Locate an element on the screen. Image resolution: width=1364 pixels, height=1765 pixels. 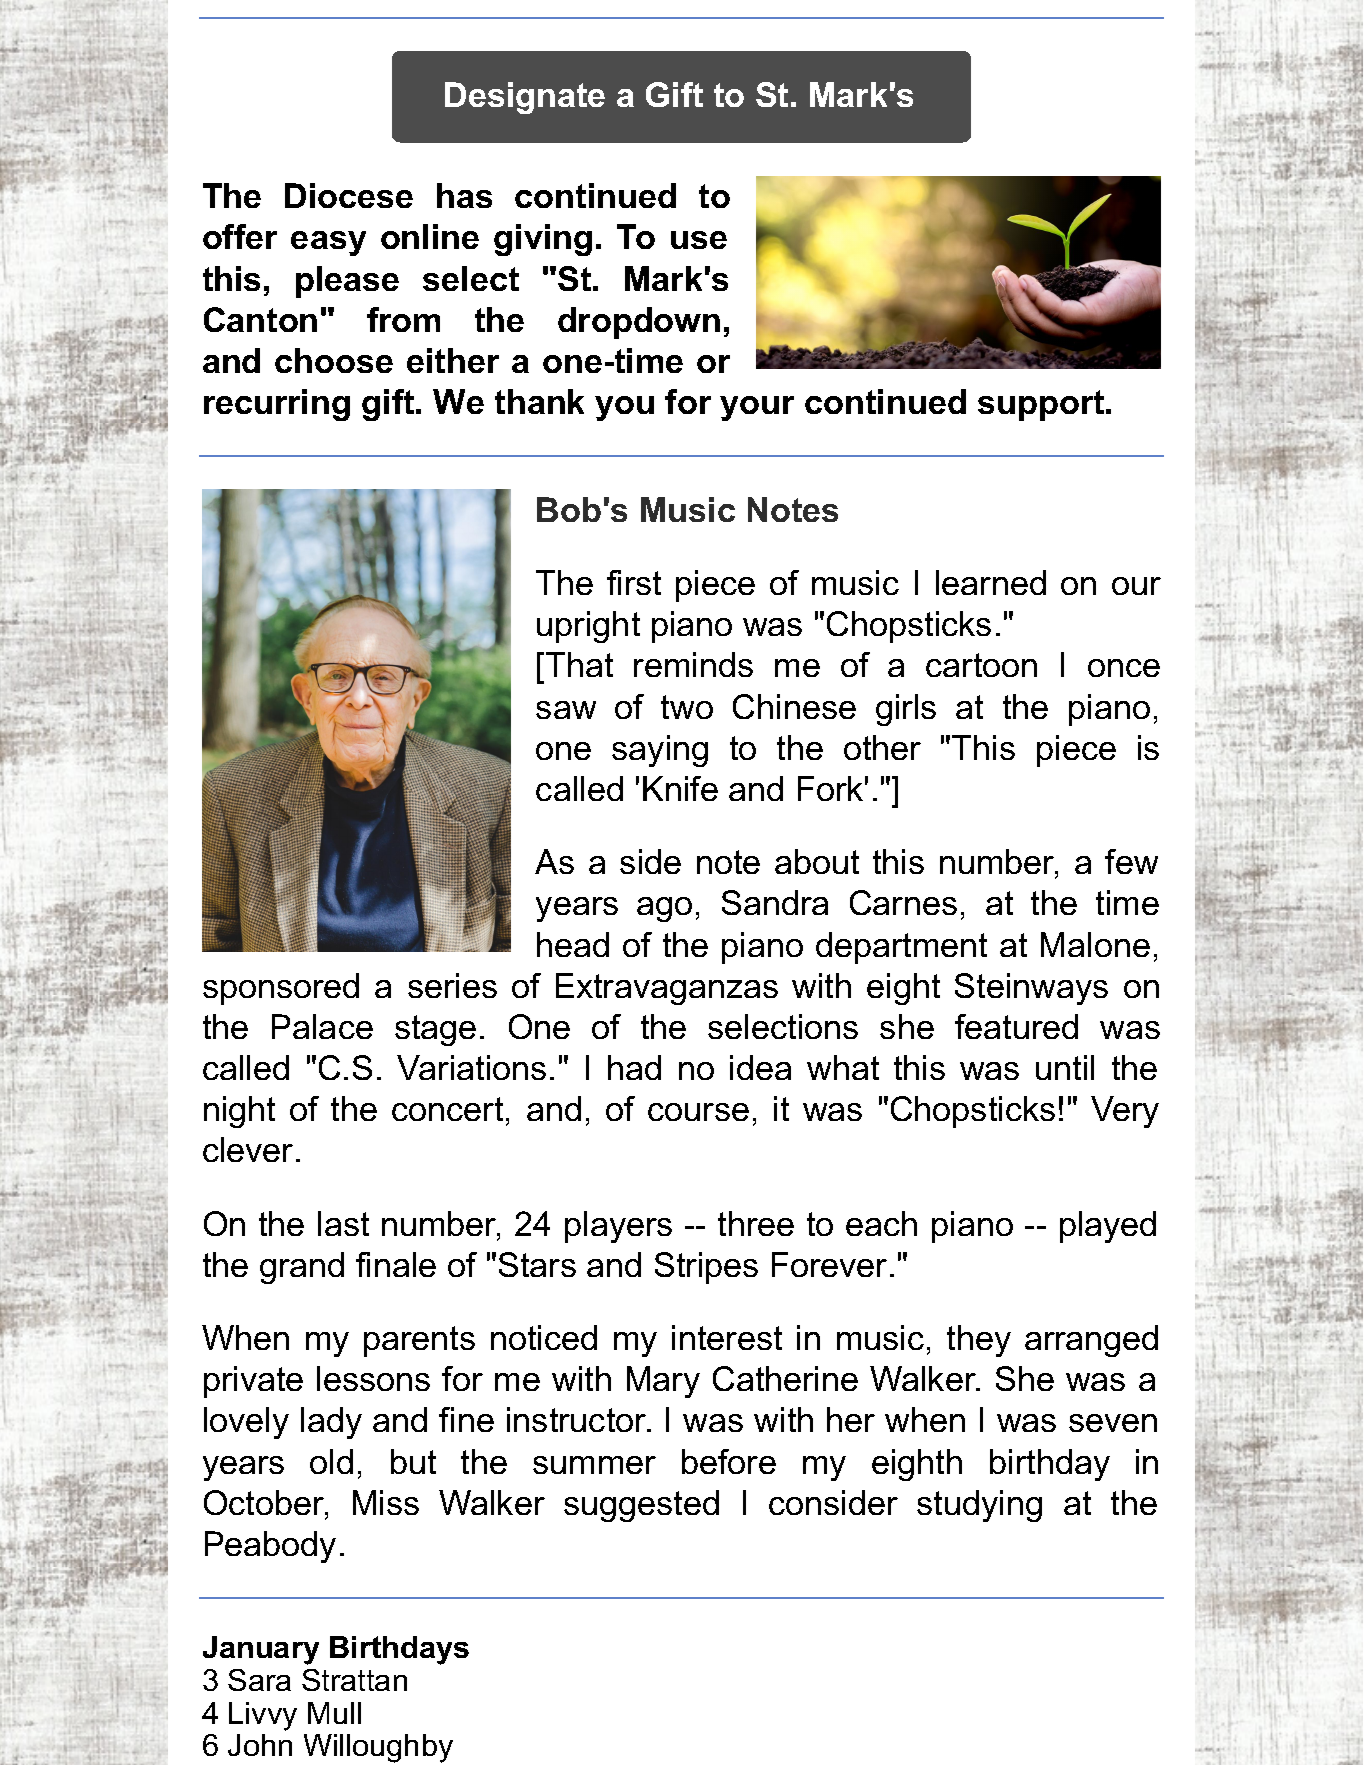
Diocese is located at coordinates (349, 195).
